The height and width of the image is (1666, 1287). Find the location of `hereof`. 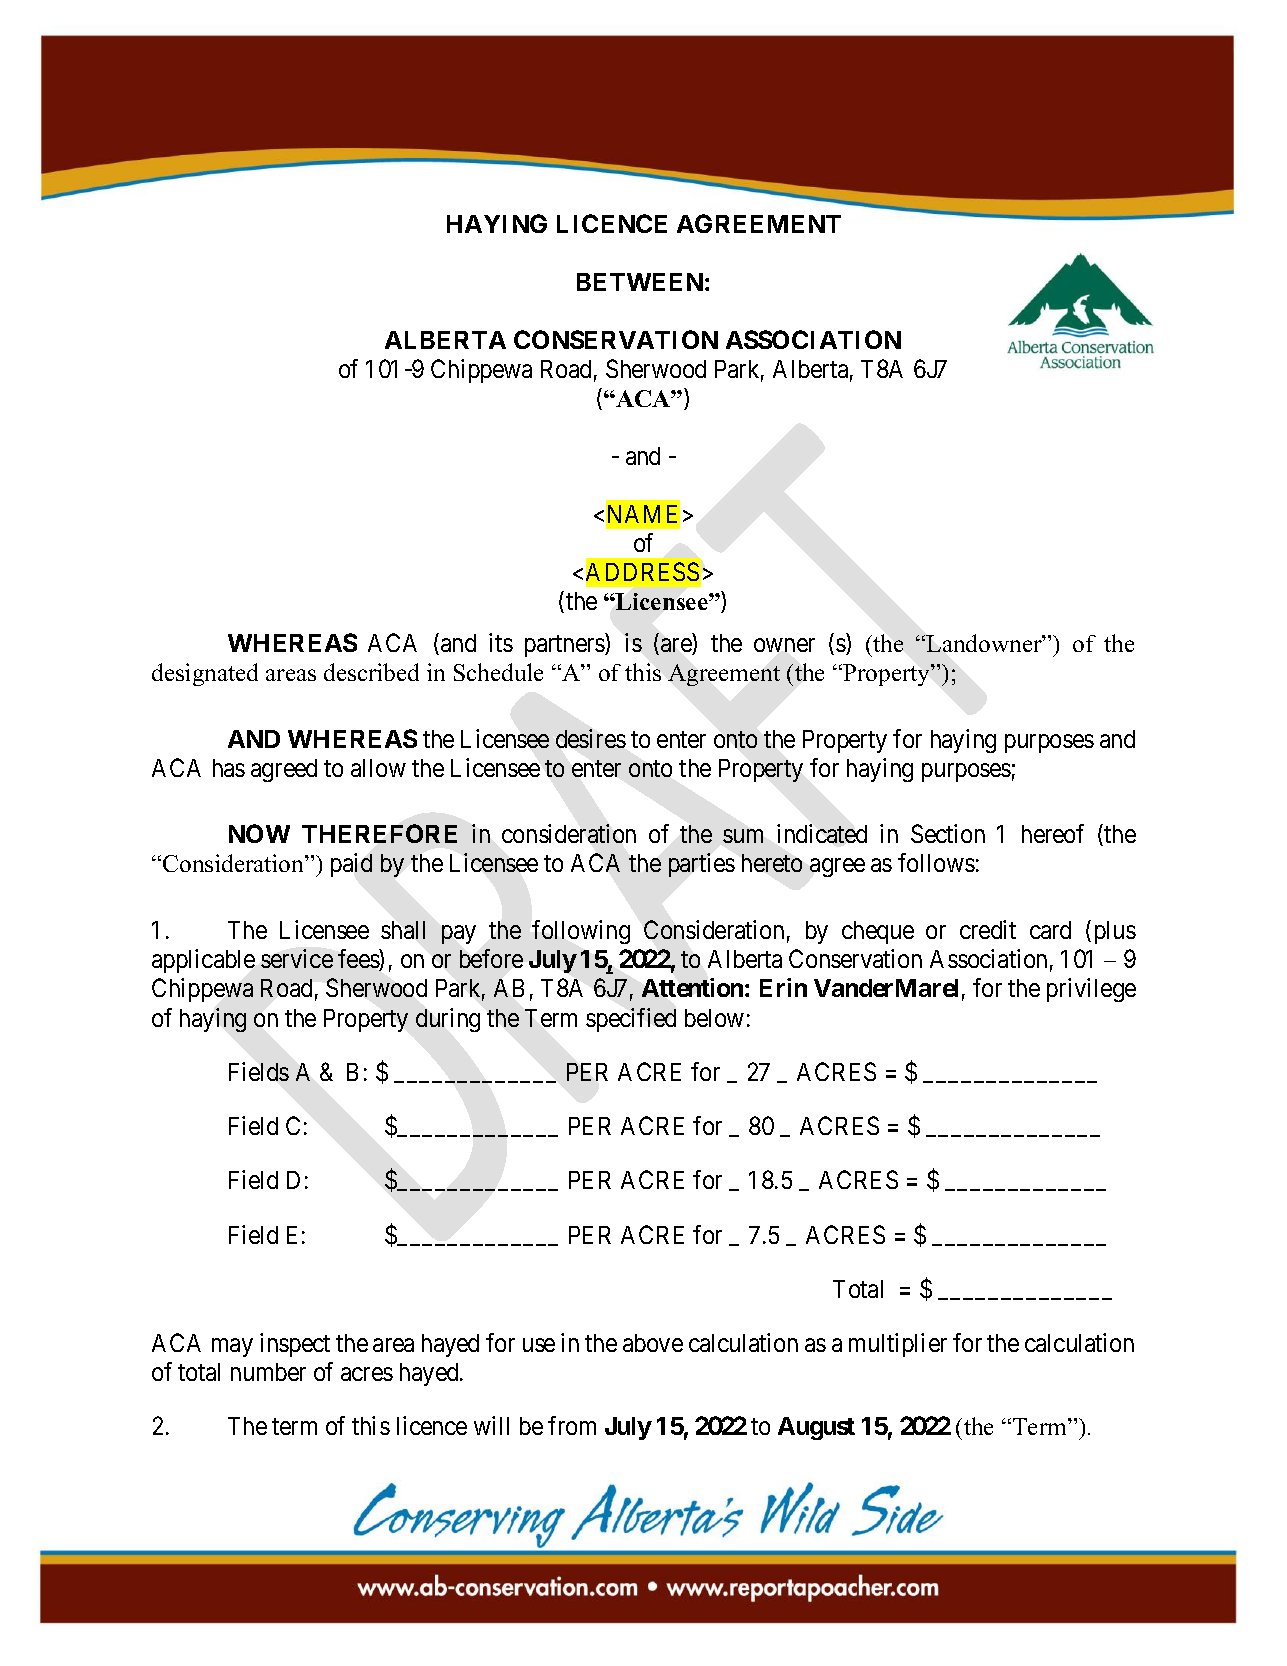

hereof is located at coordinates (1053, 833).
